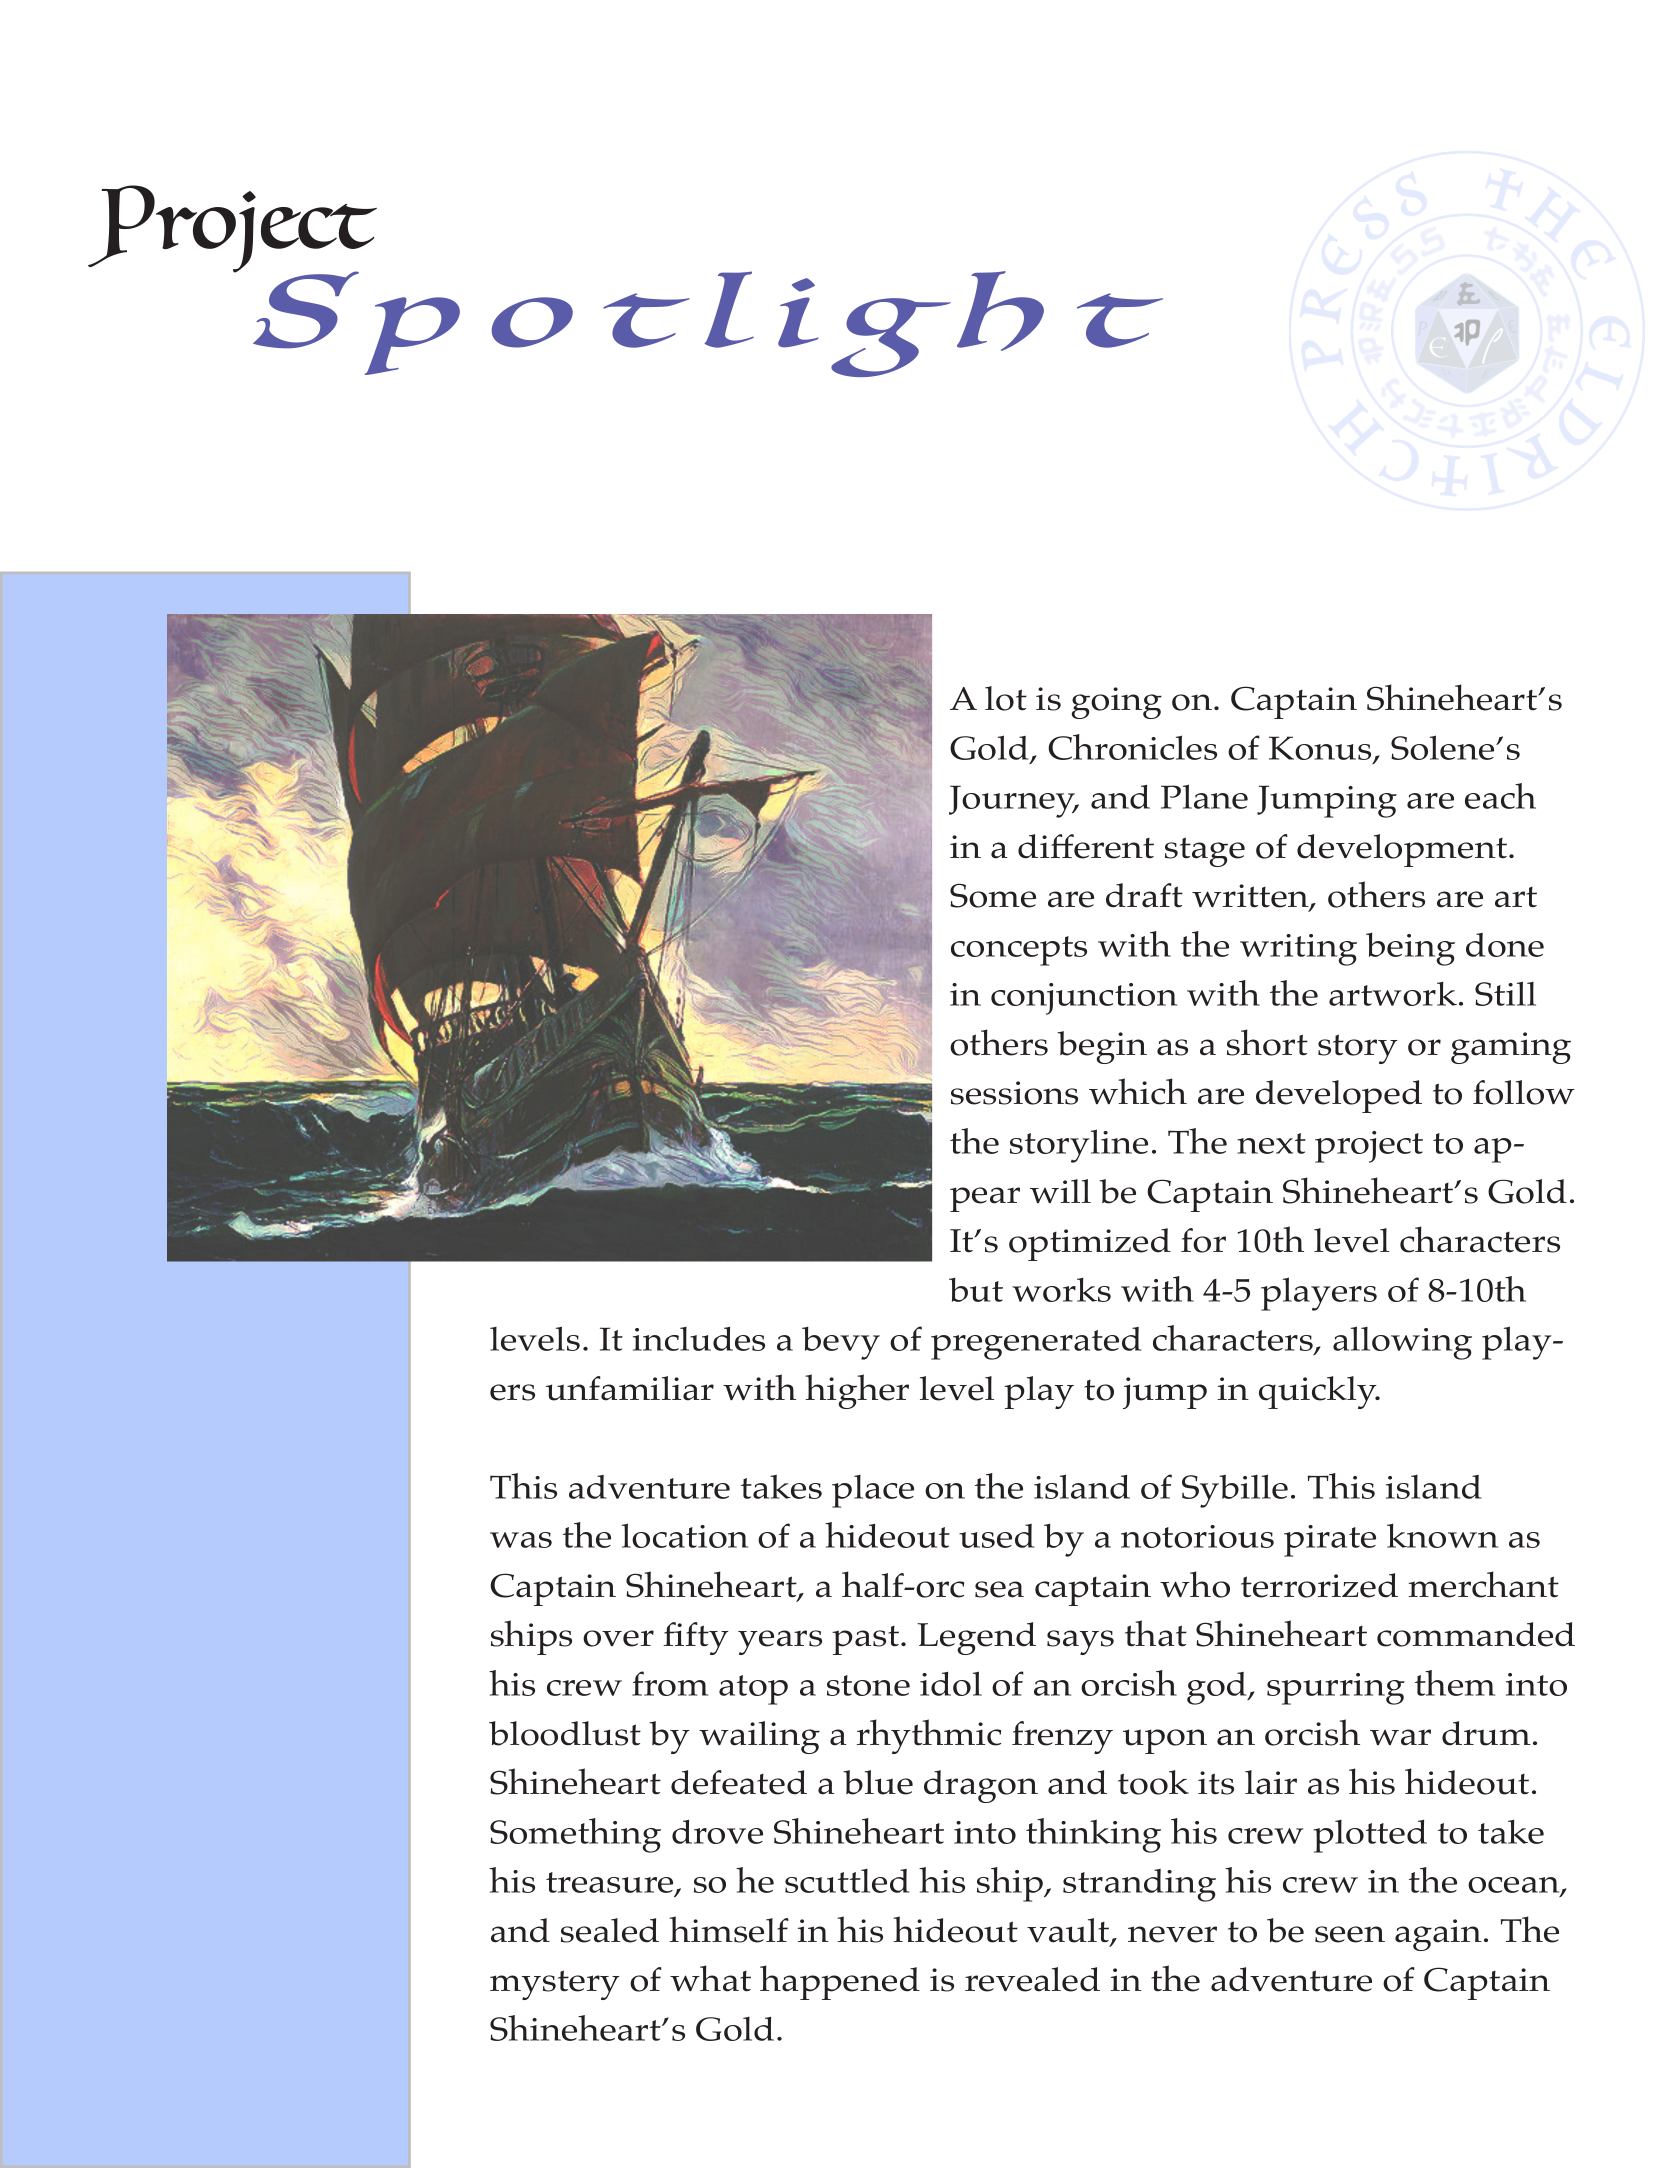  Describe the element at coordinates (1132, 747) in the document. I see `Chronicles` at that location.
